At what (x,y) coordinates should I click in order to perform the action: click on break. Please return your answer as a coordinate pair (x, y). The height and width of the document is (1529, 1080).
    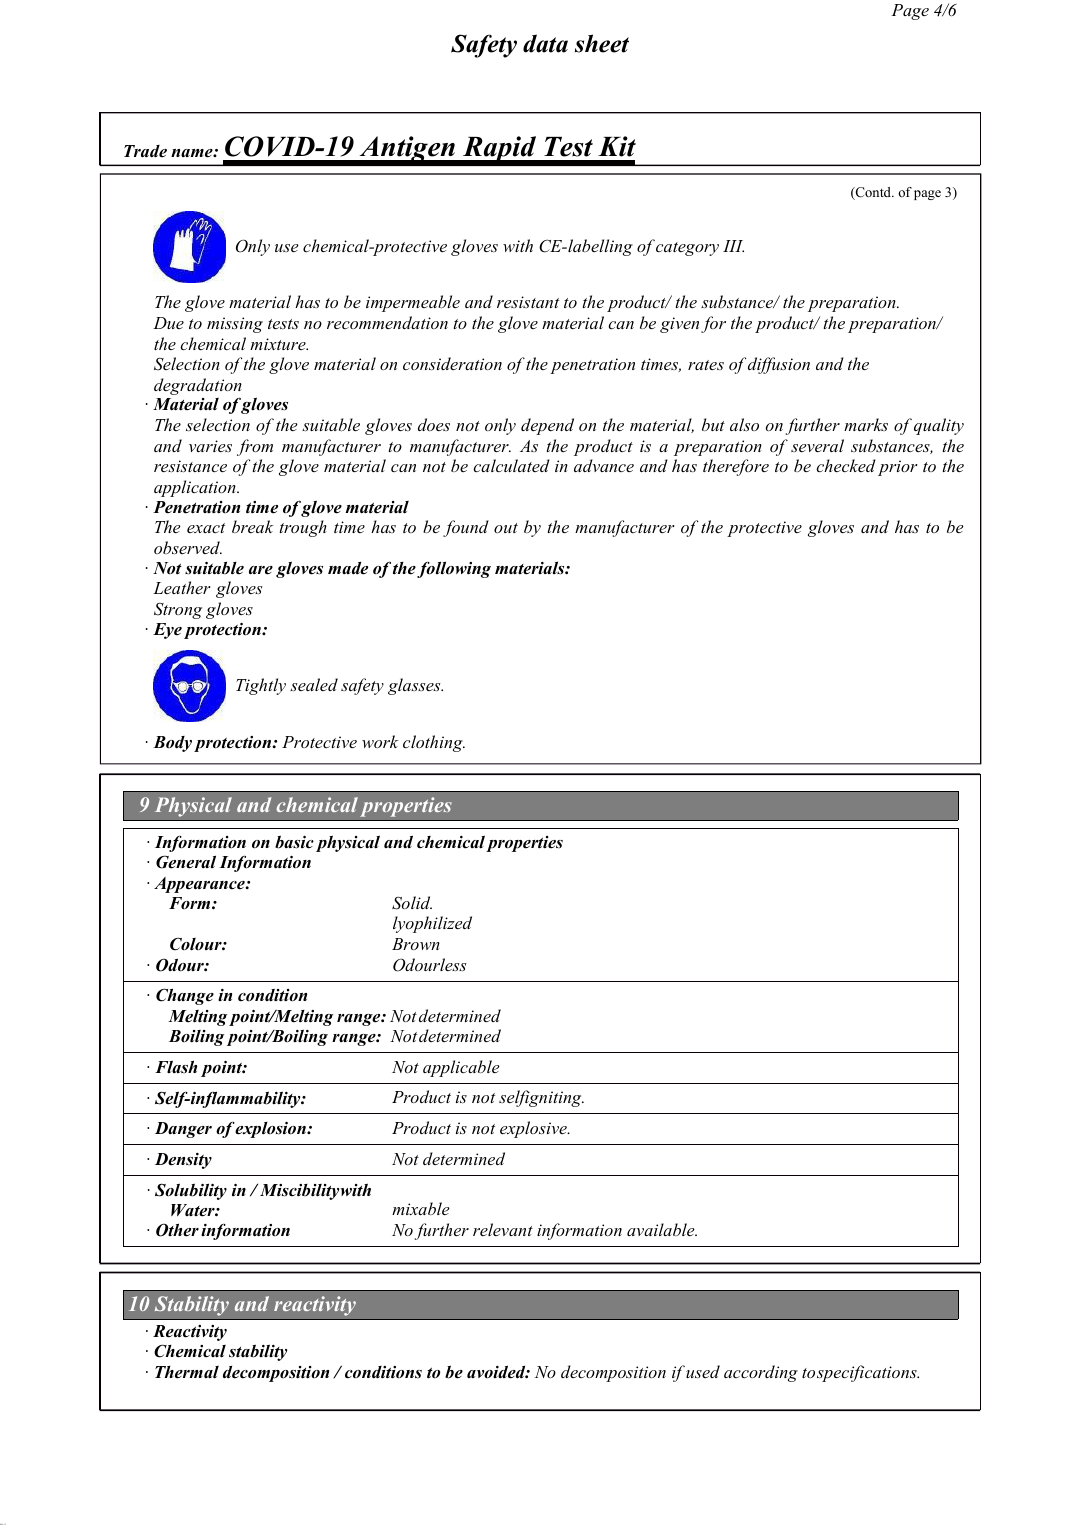
    Looking at the image, I should click on (253, 526).
